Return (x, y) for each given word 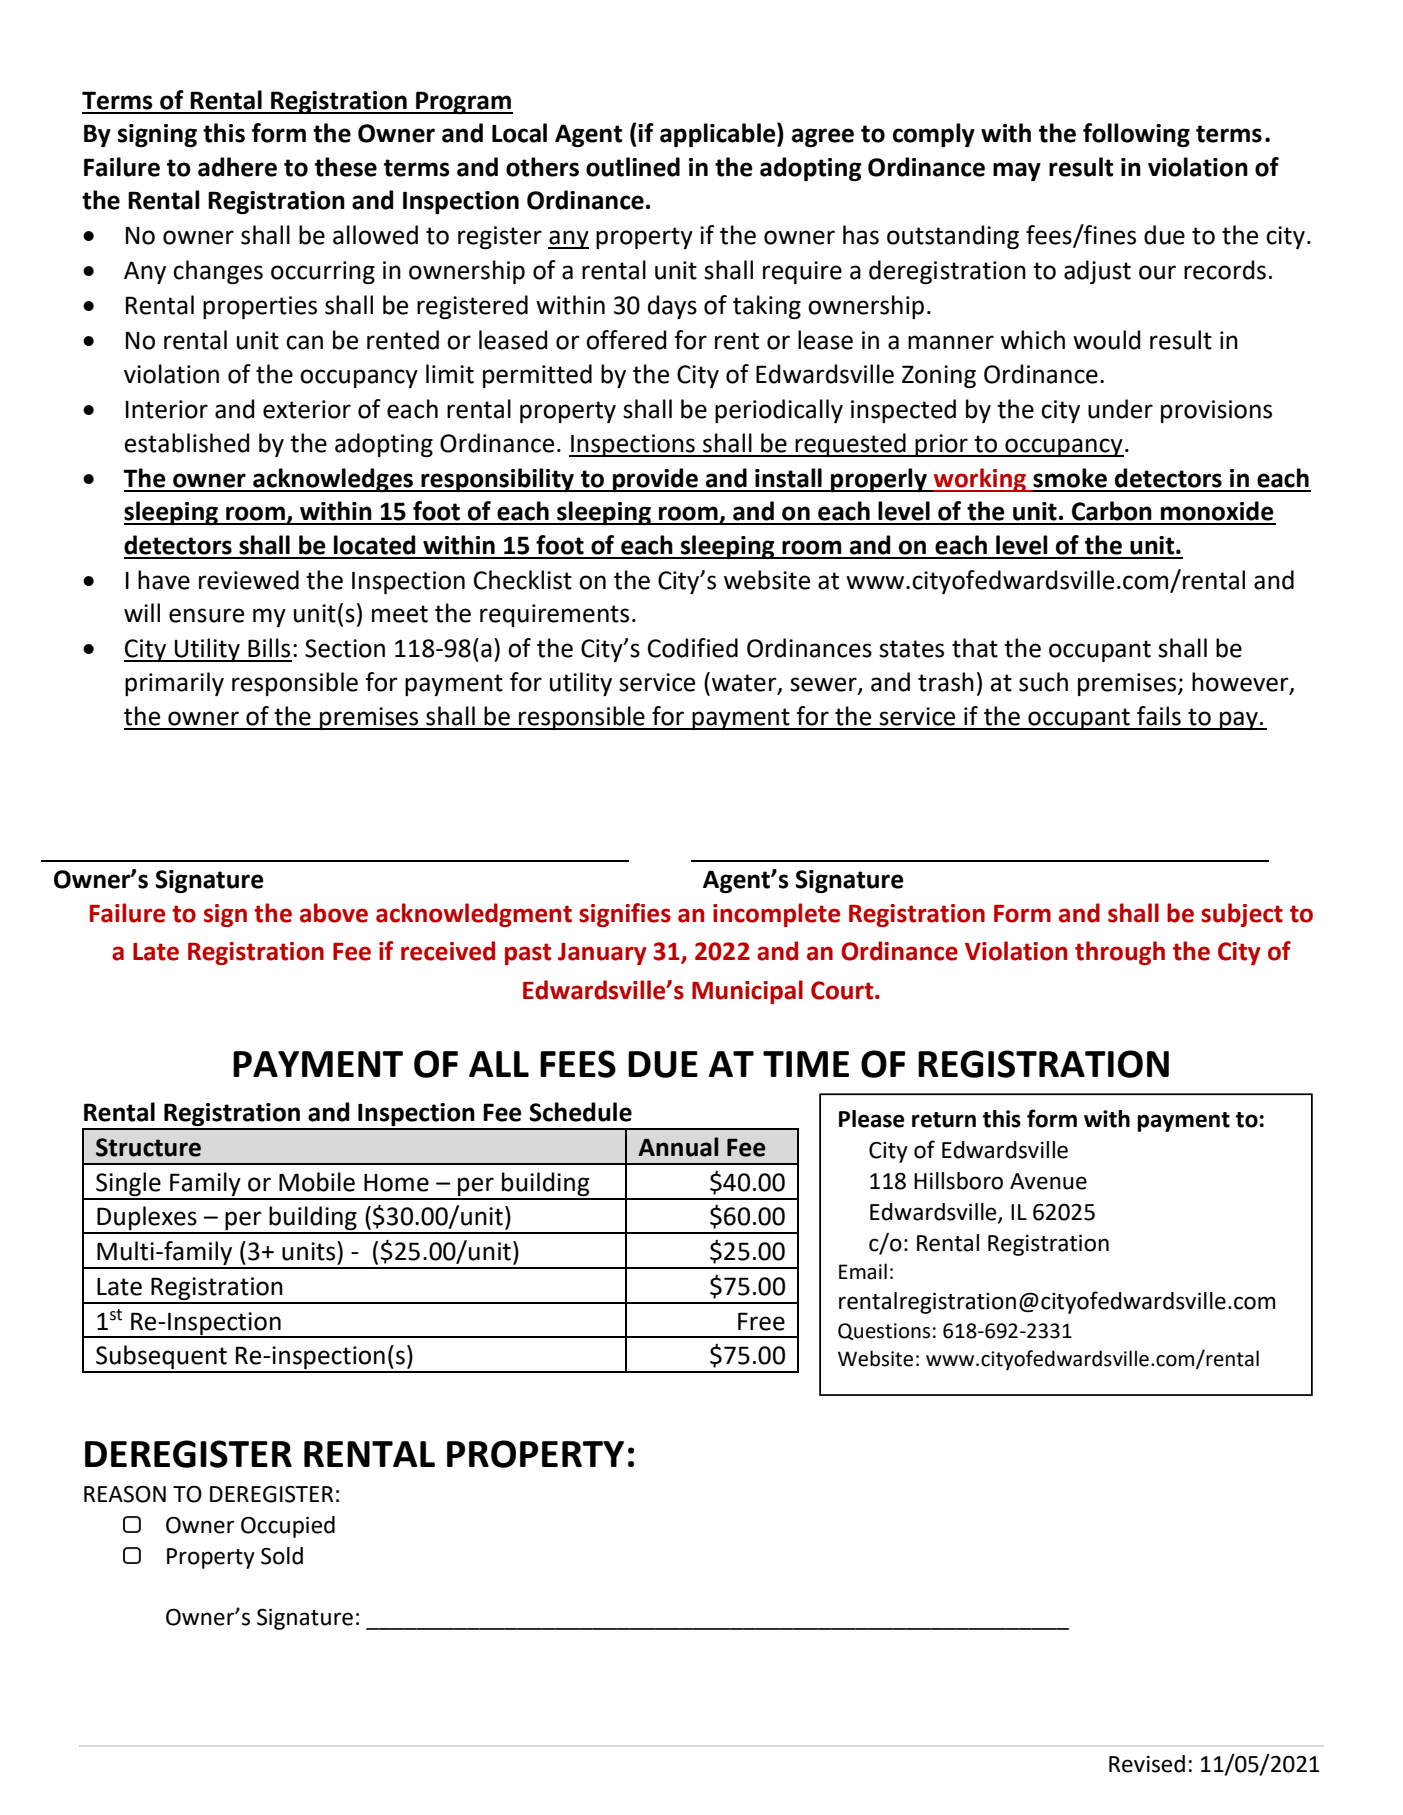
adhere (237, 167)
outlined (633, 167)
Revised (1147, 1764)
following (1136, 135)
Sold (282, 1556)
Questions (884, 1331)
